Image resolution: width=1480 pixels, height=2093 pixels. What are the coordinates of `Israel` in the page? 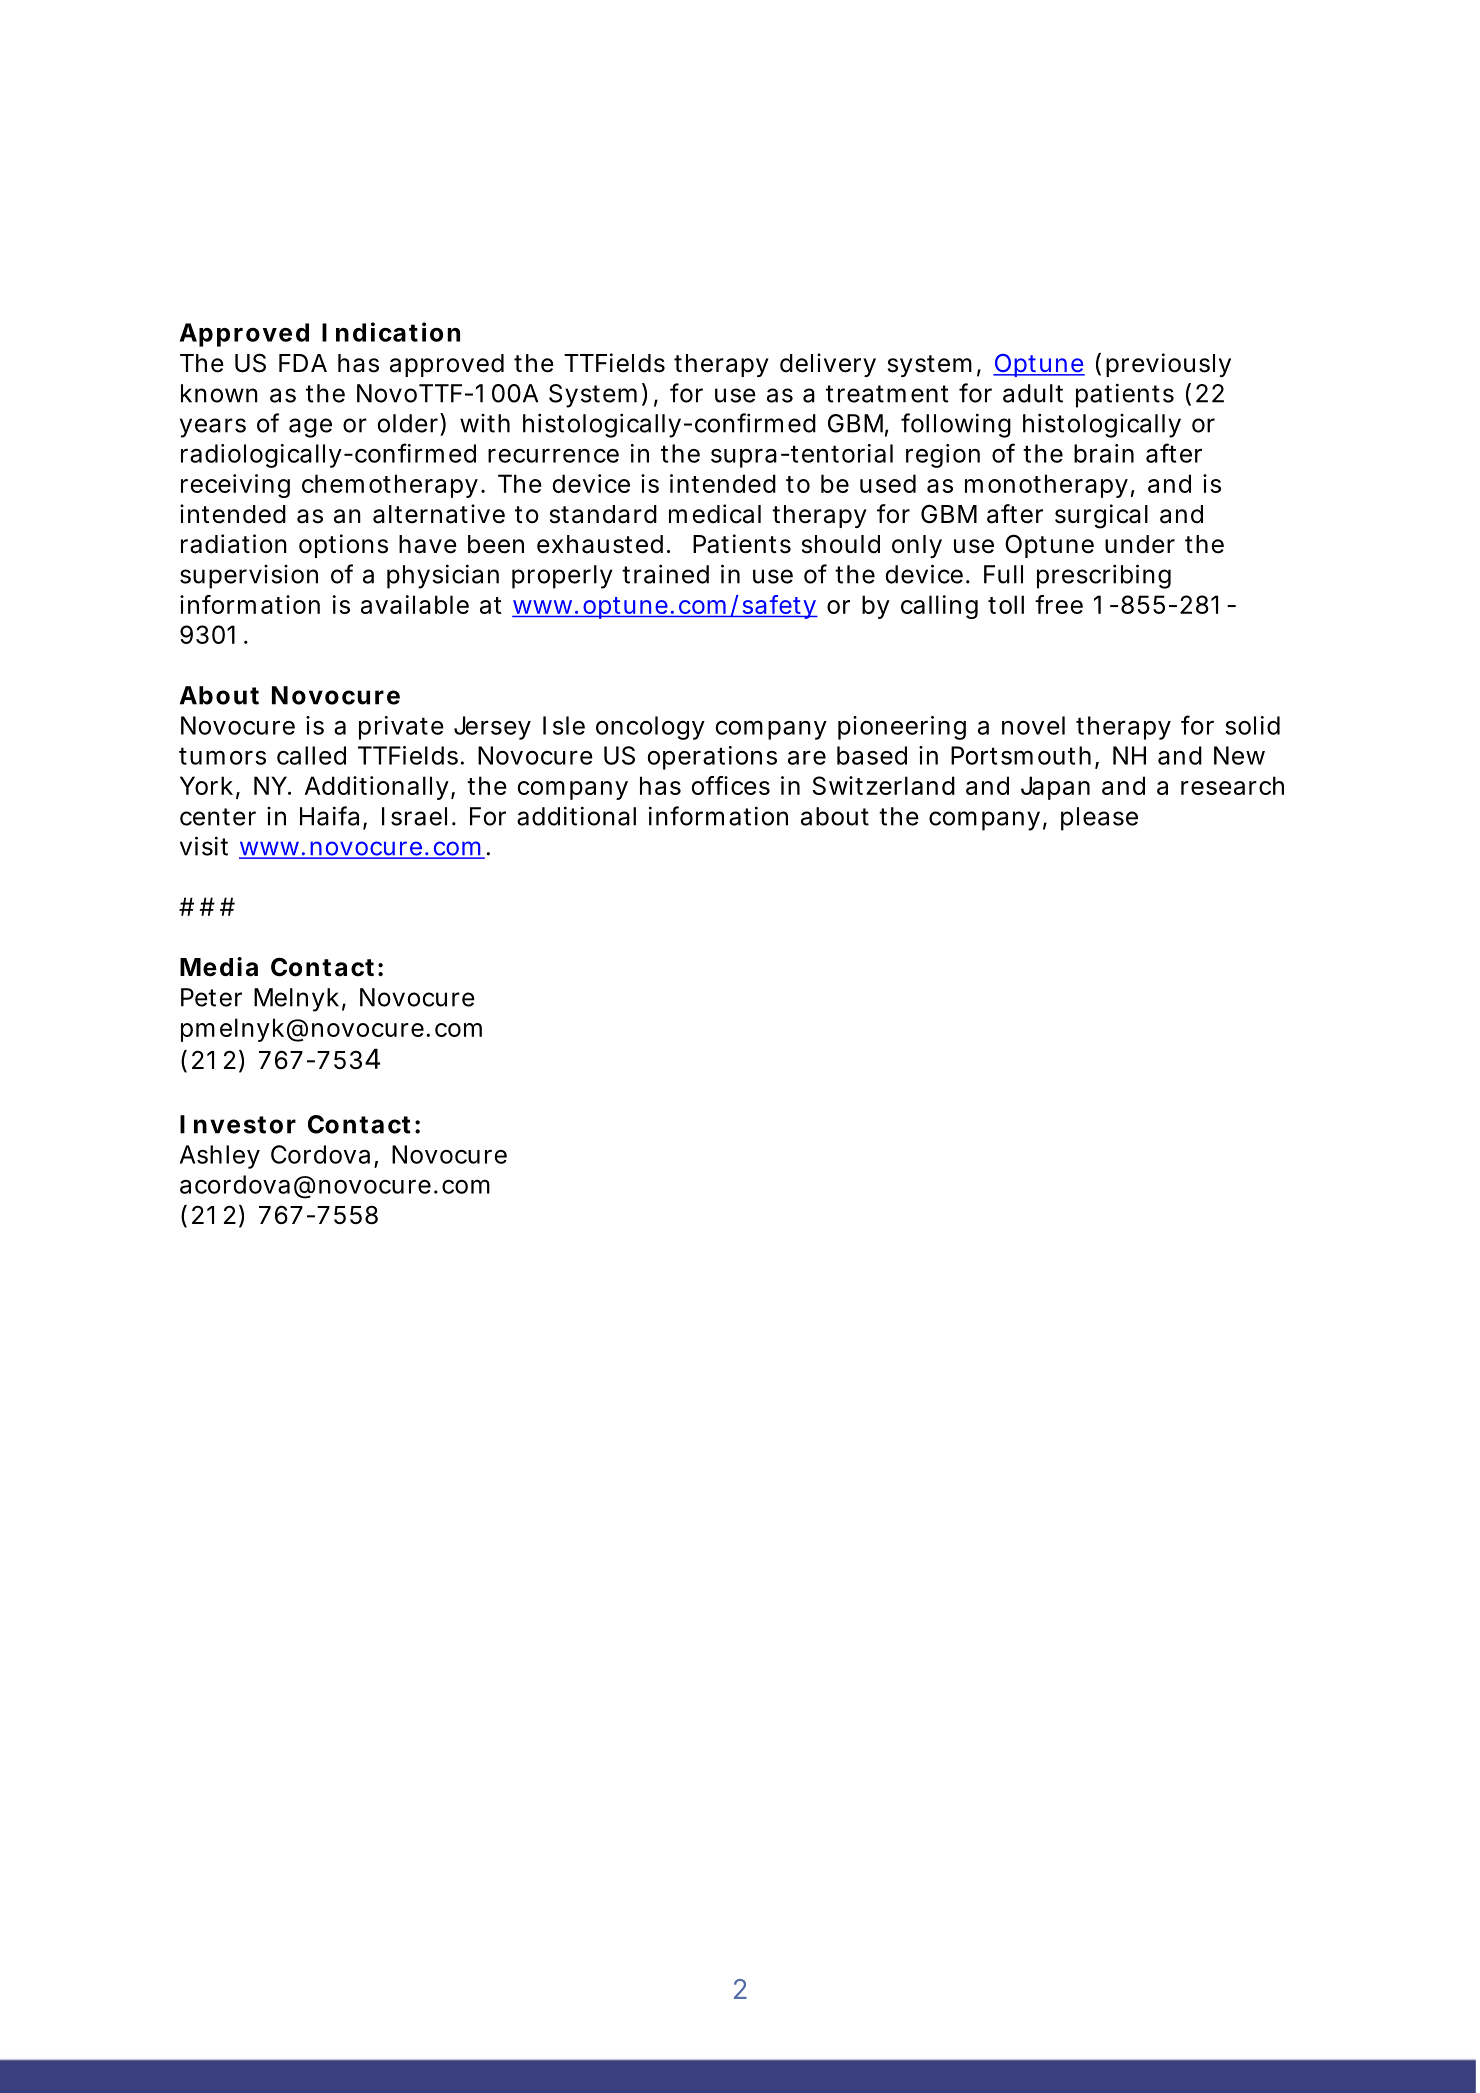 It's located at (414, 816).
